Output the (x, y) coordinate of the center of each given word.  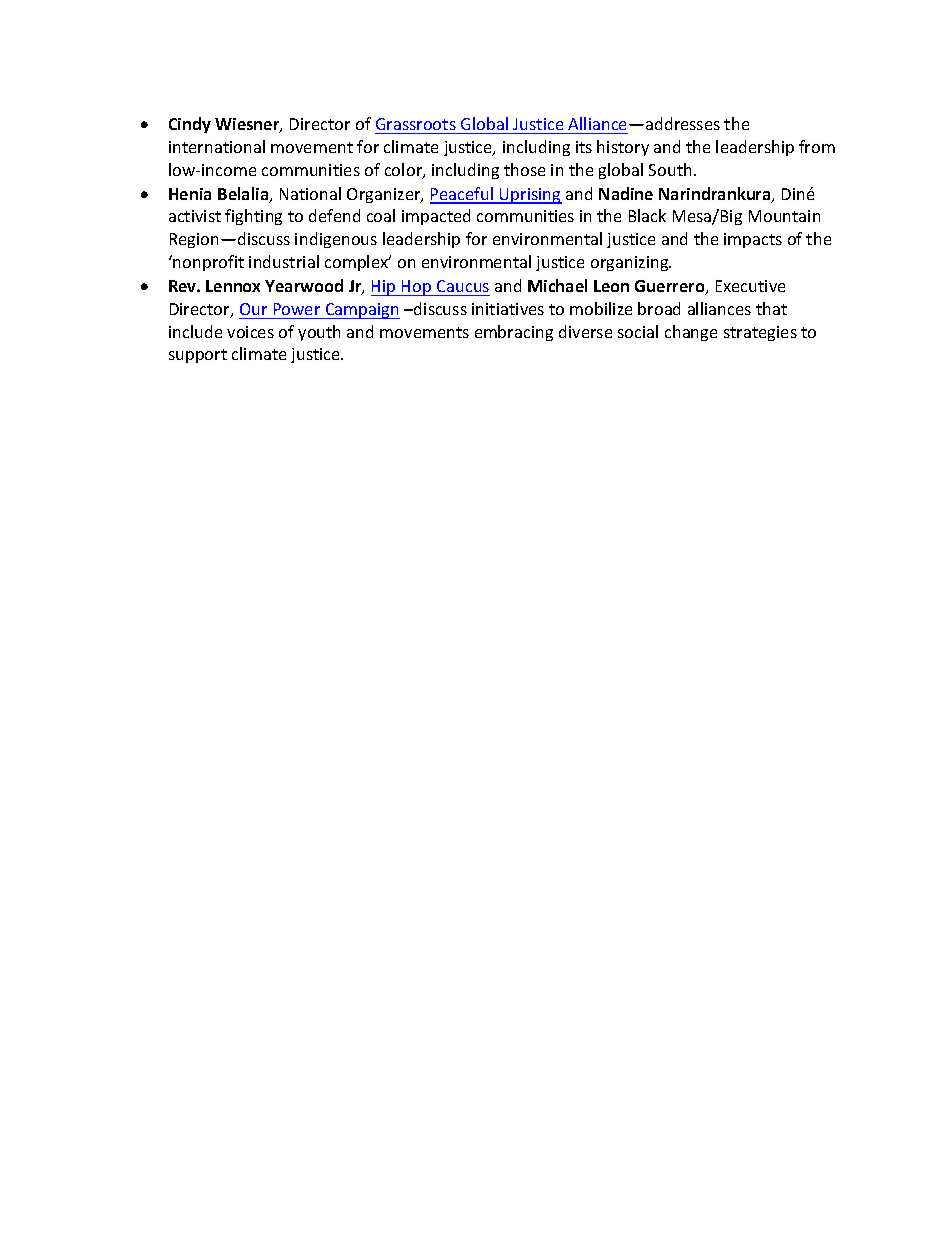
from (817, 146)
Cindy (190, 125)
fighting (253, 217)
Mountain (784, 216)
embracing (514, 333)
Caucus (463, 286)
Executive (750, 286)
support (198, 356)
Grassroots (416, 124)
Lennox (233, 286)
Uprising (530, 196)
